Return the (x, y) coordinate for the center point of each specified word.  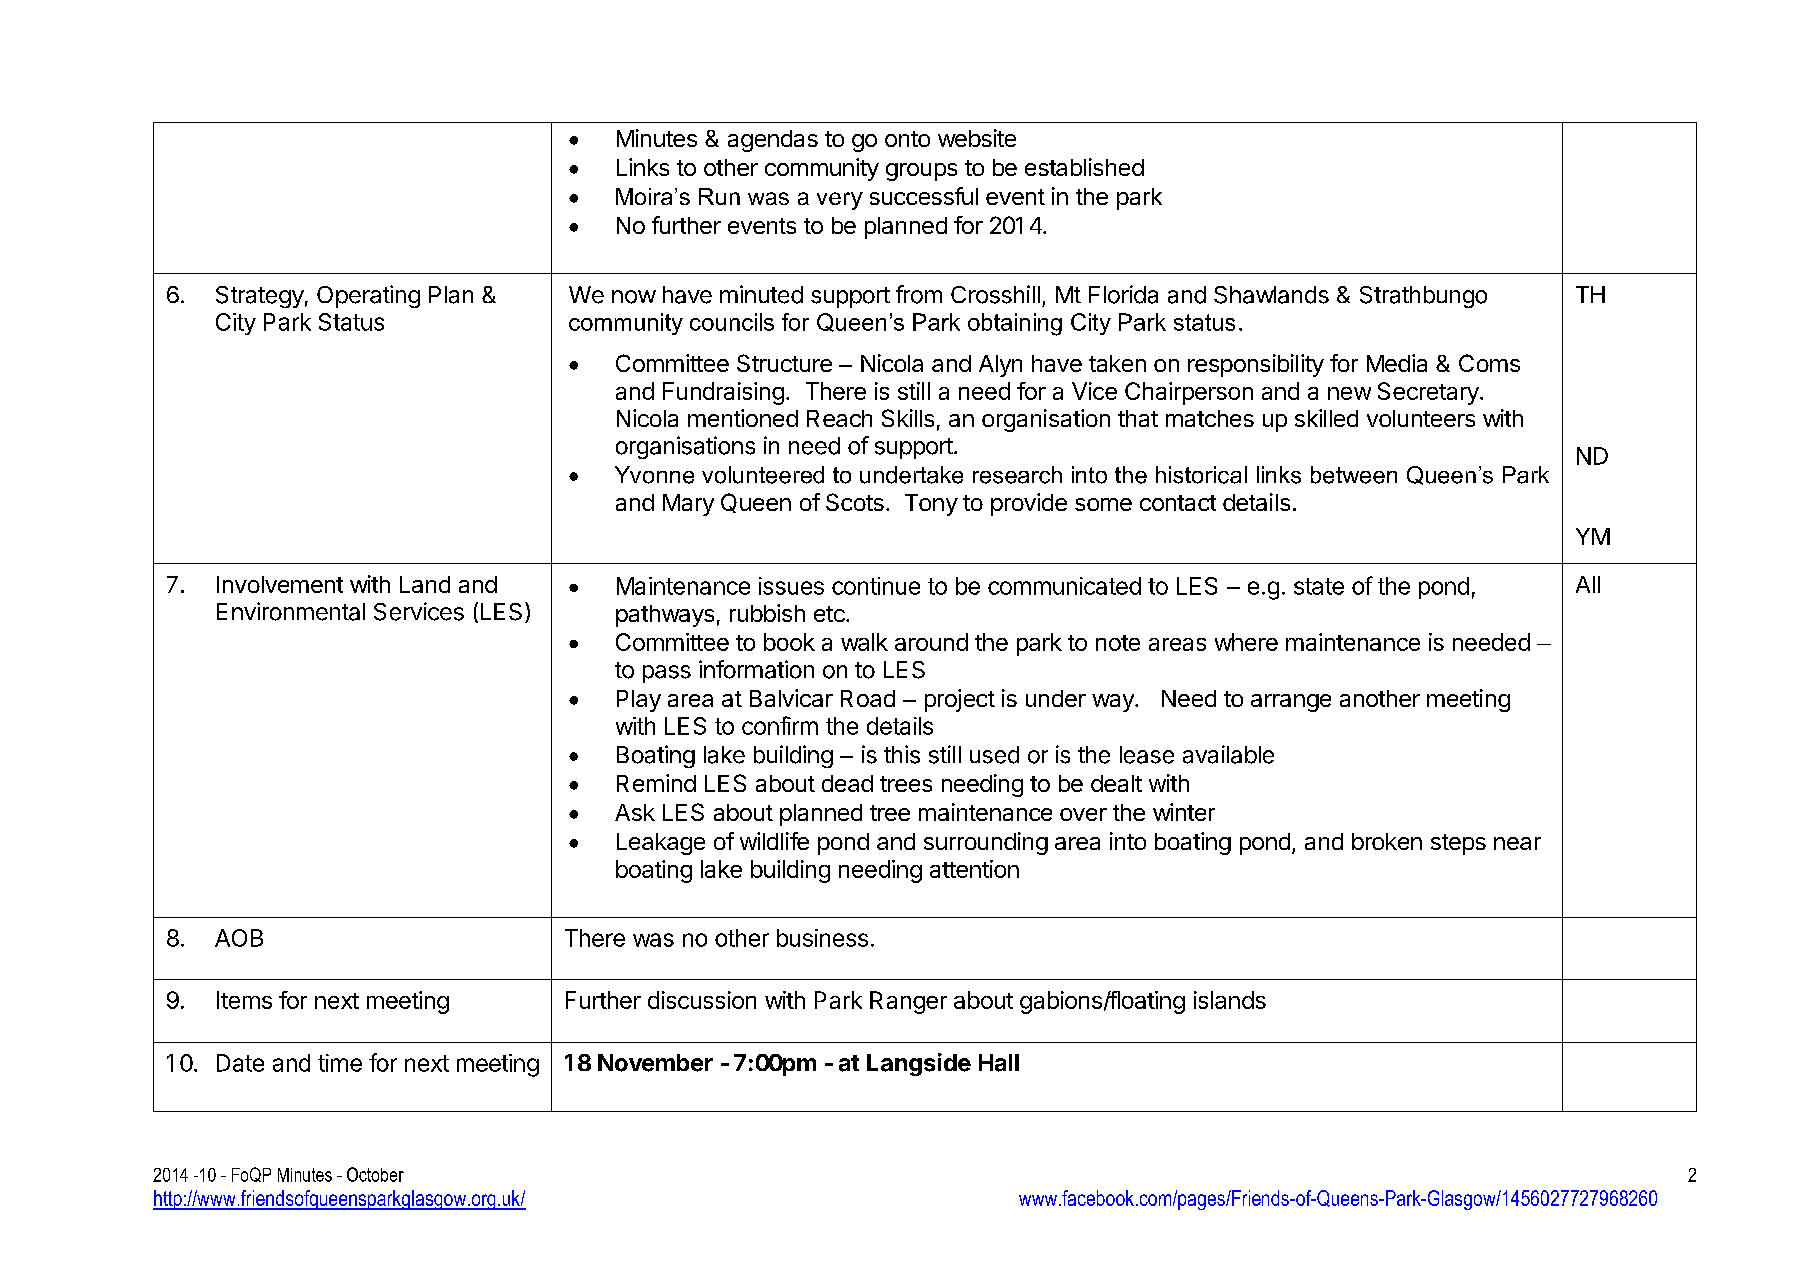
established (1084, 167)
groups (921, 172)
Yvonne (654, 475)
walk (864, 642)
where (1246, 642)
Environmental (291, 611)
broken (1387, 841)
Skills (908, 418)
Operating (368, 296)
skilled (1326, 418)
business (822, 938)
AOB (239, 938)
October (375, 1174)
